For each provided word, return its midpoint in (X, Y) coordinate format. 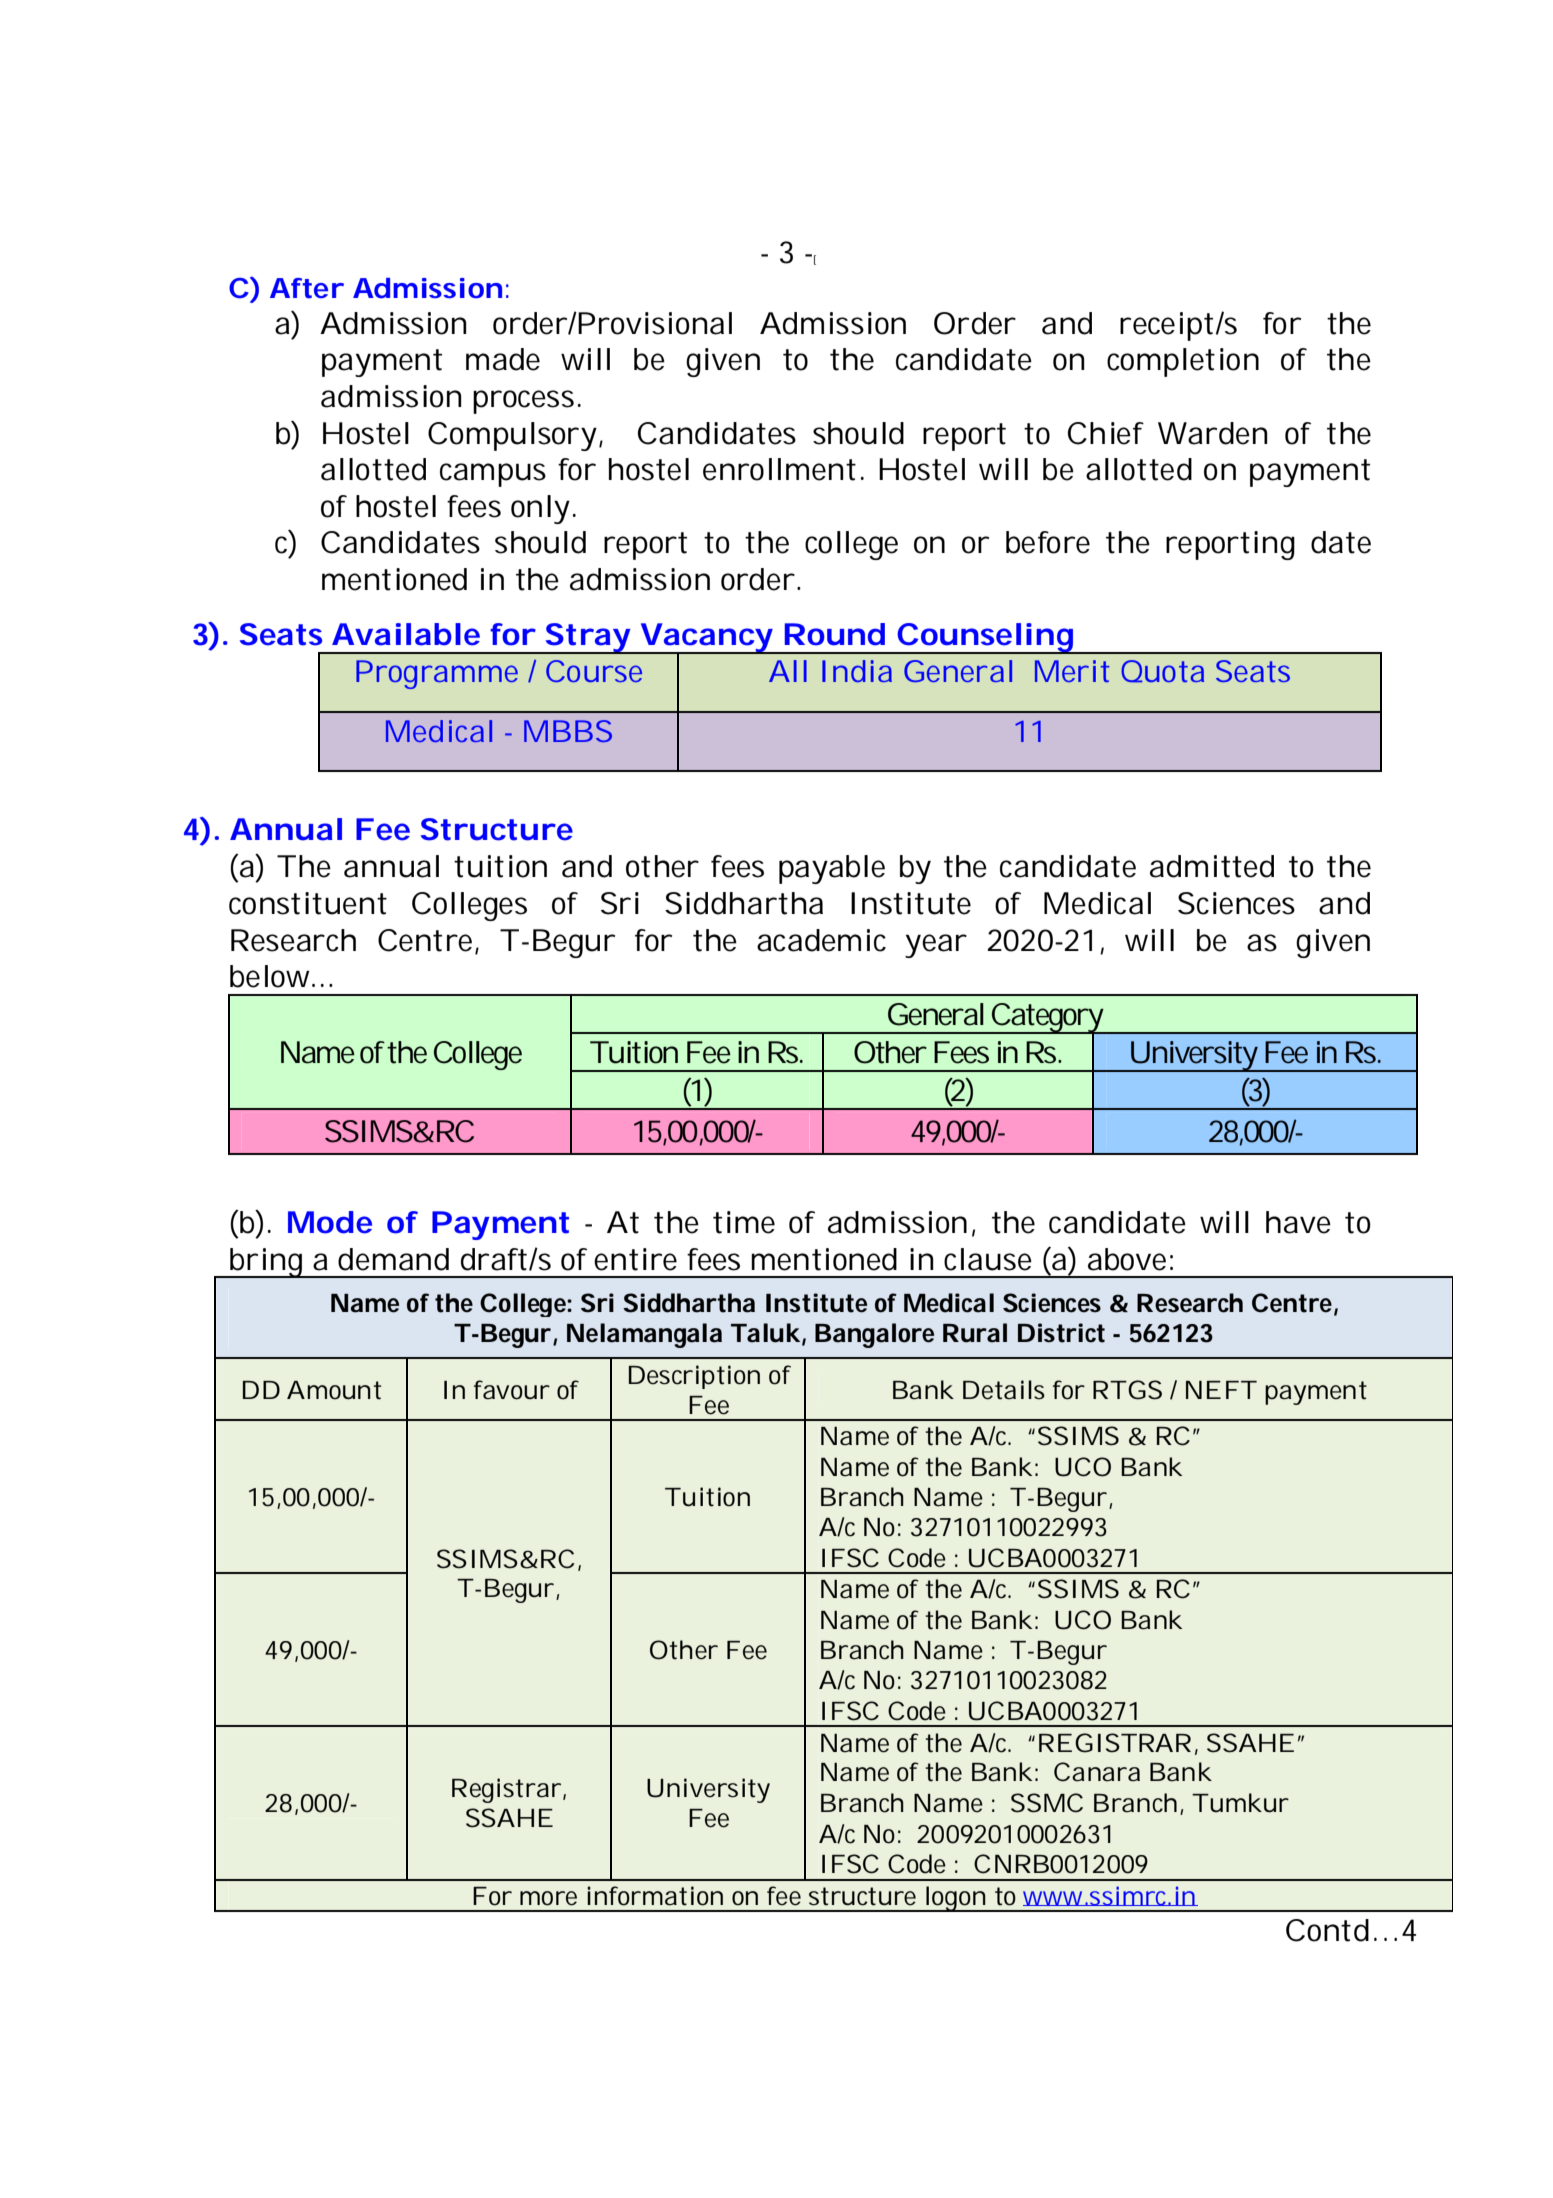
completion (1183, 362)
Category (1047, 1019)
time (744, 1222)
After (307, 288)
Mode (330, 1222)
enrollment (779, 469)
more (548, 1898)
